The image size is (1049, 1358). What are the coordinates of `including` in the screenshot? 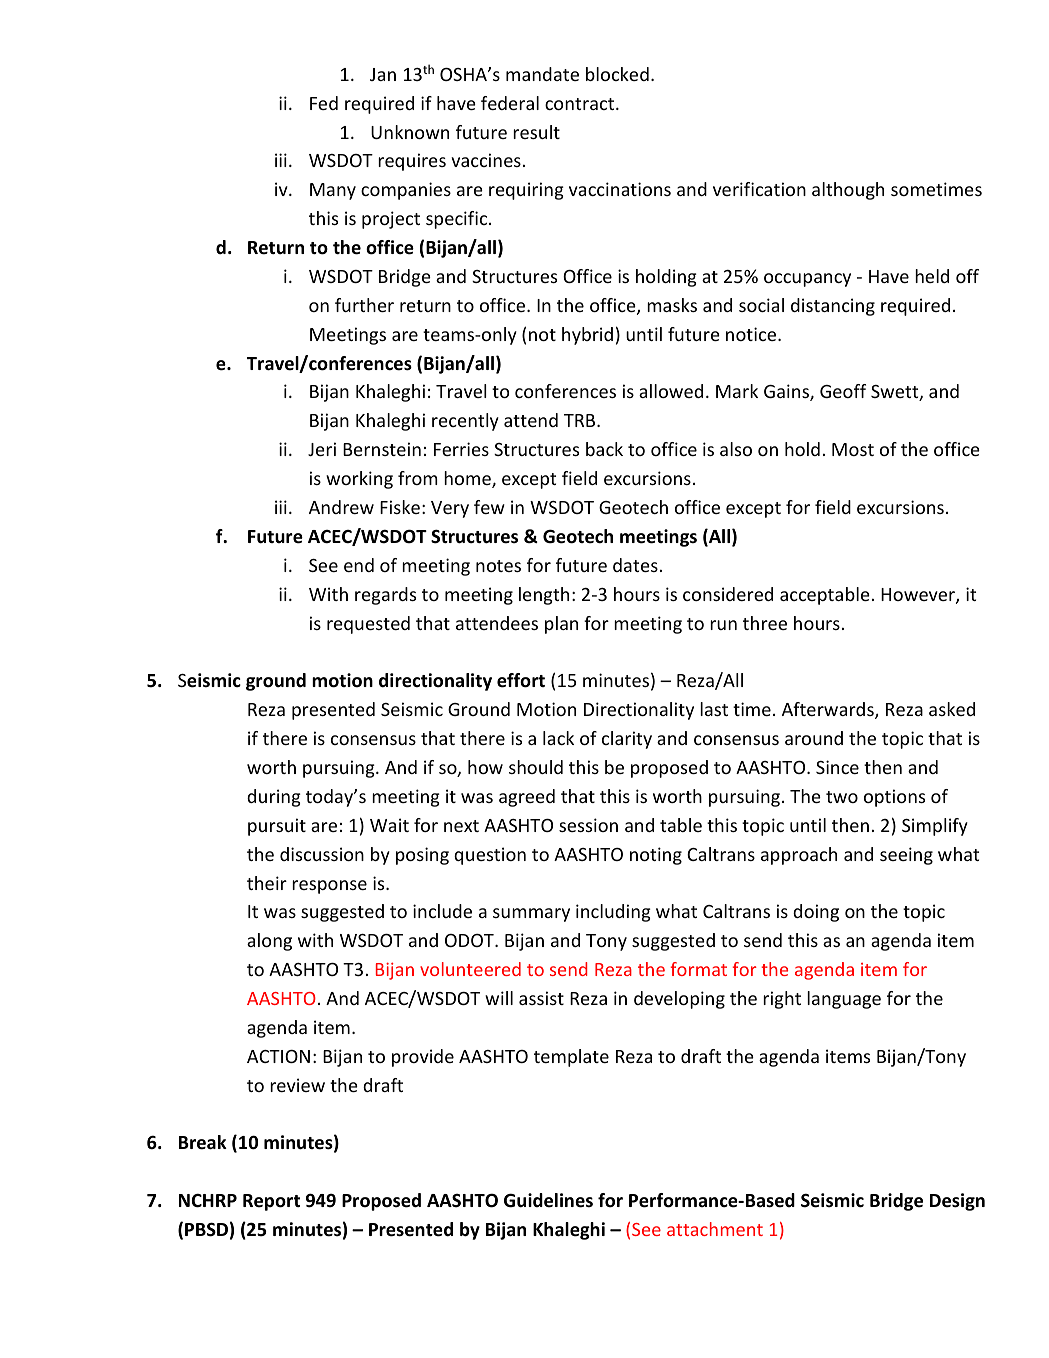 It's located at (613, 913).
